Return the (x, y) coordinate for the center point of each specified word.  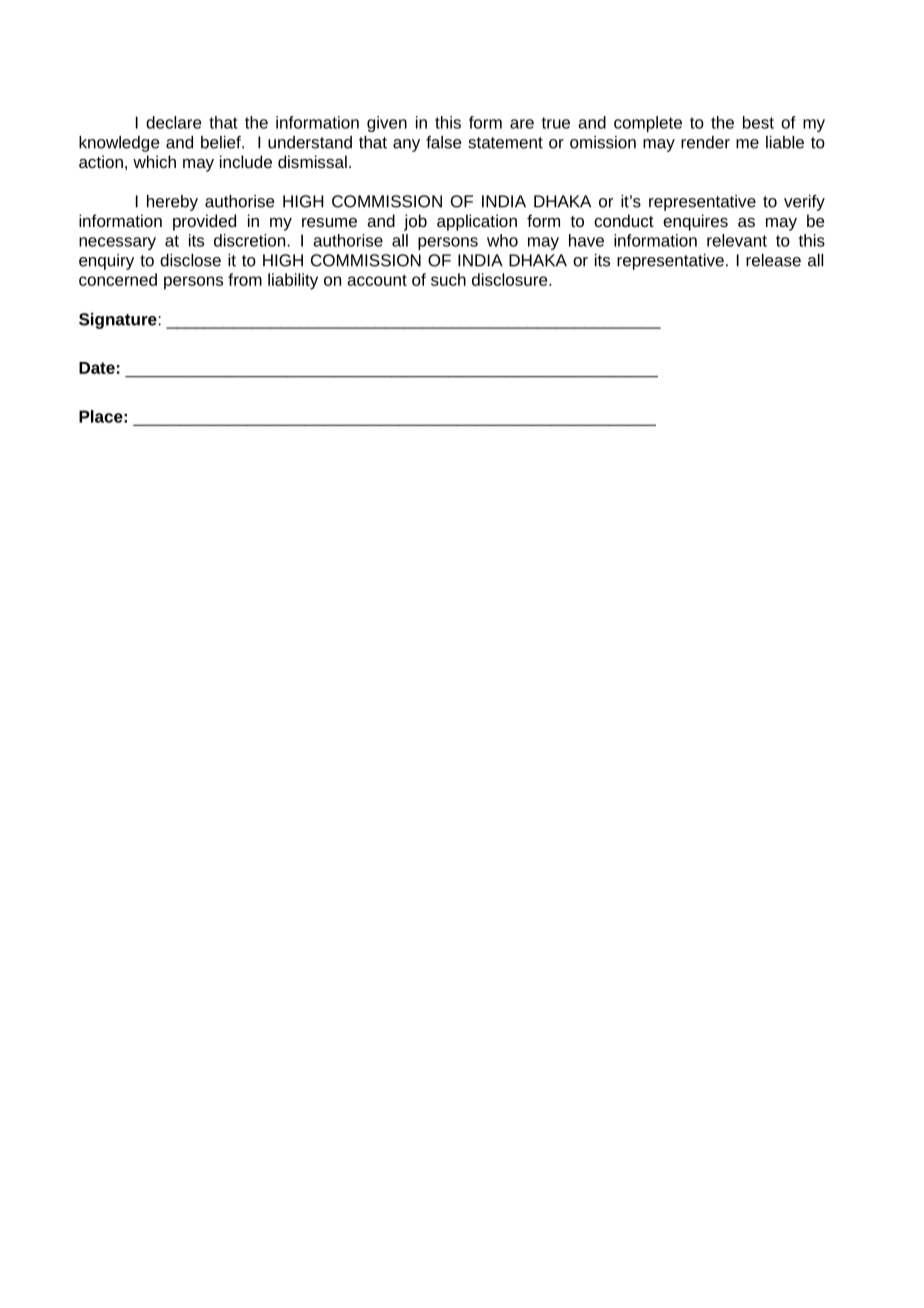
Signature (118, 321)
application (477, 222)
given (387, 124)
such (448, 279)
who (502, 240)
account (377, 280)
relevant (737, 240)
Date (97, 368)
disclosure (511, 279)
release (773, 260)
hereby (172, 203)
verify (804, 203)
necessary (117, 243)
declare (174, 122)
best (758, 122)
